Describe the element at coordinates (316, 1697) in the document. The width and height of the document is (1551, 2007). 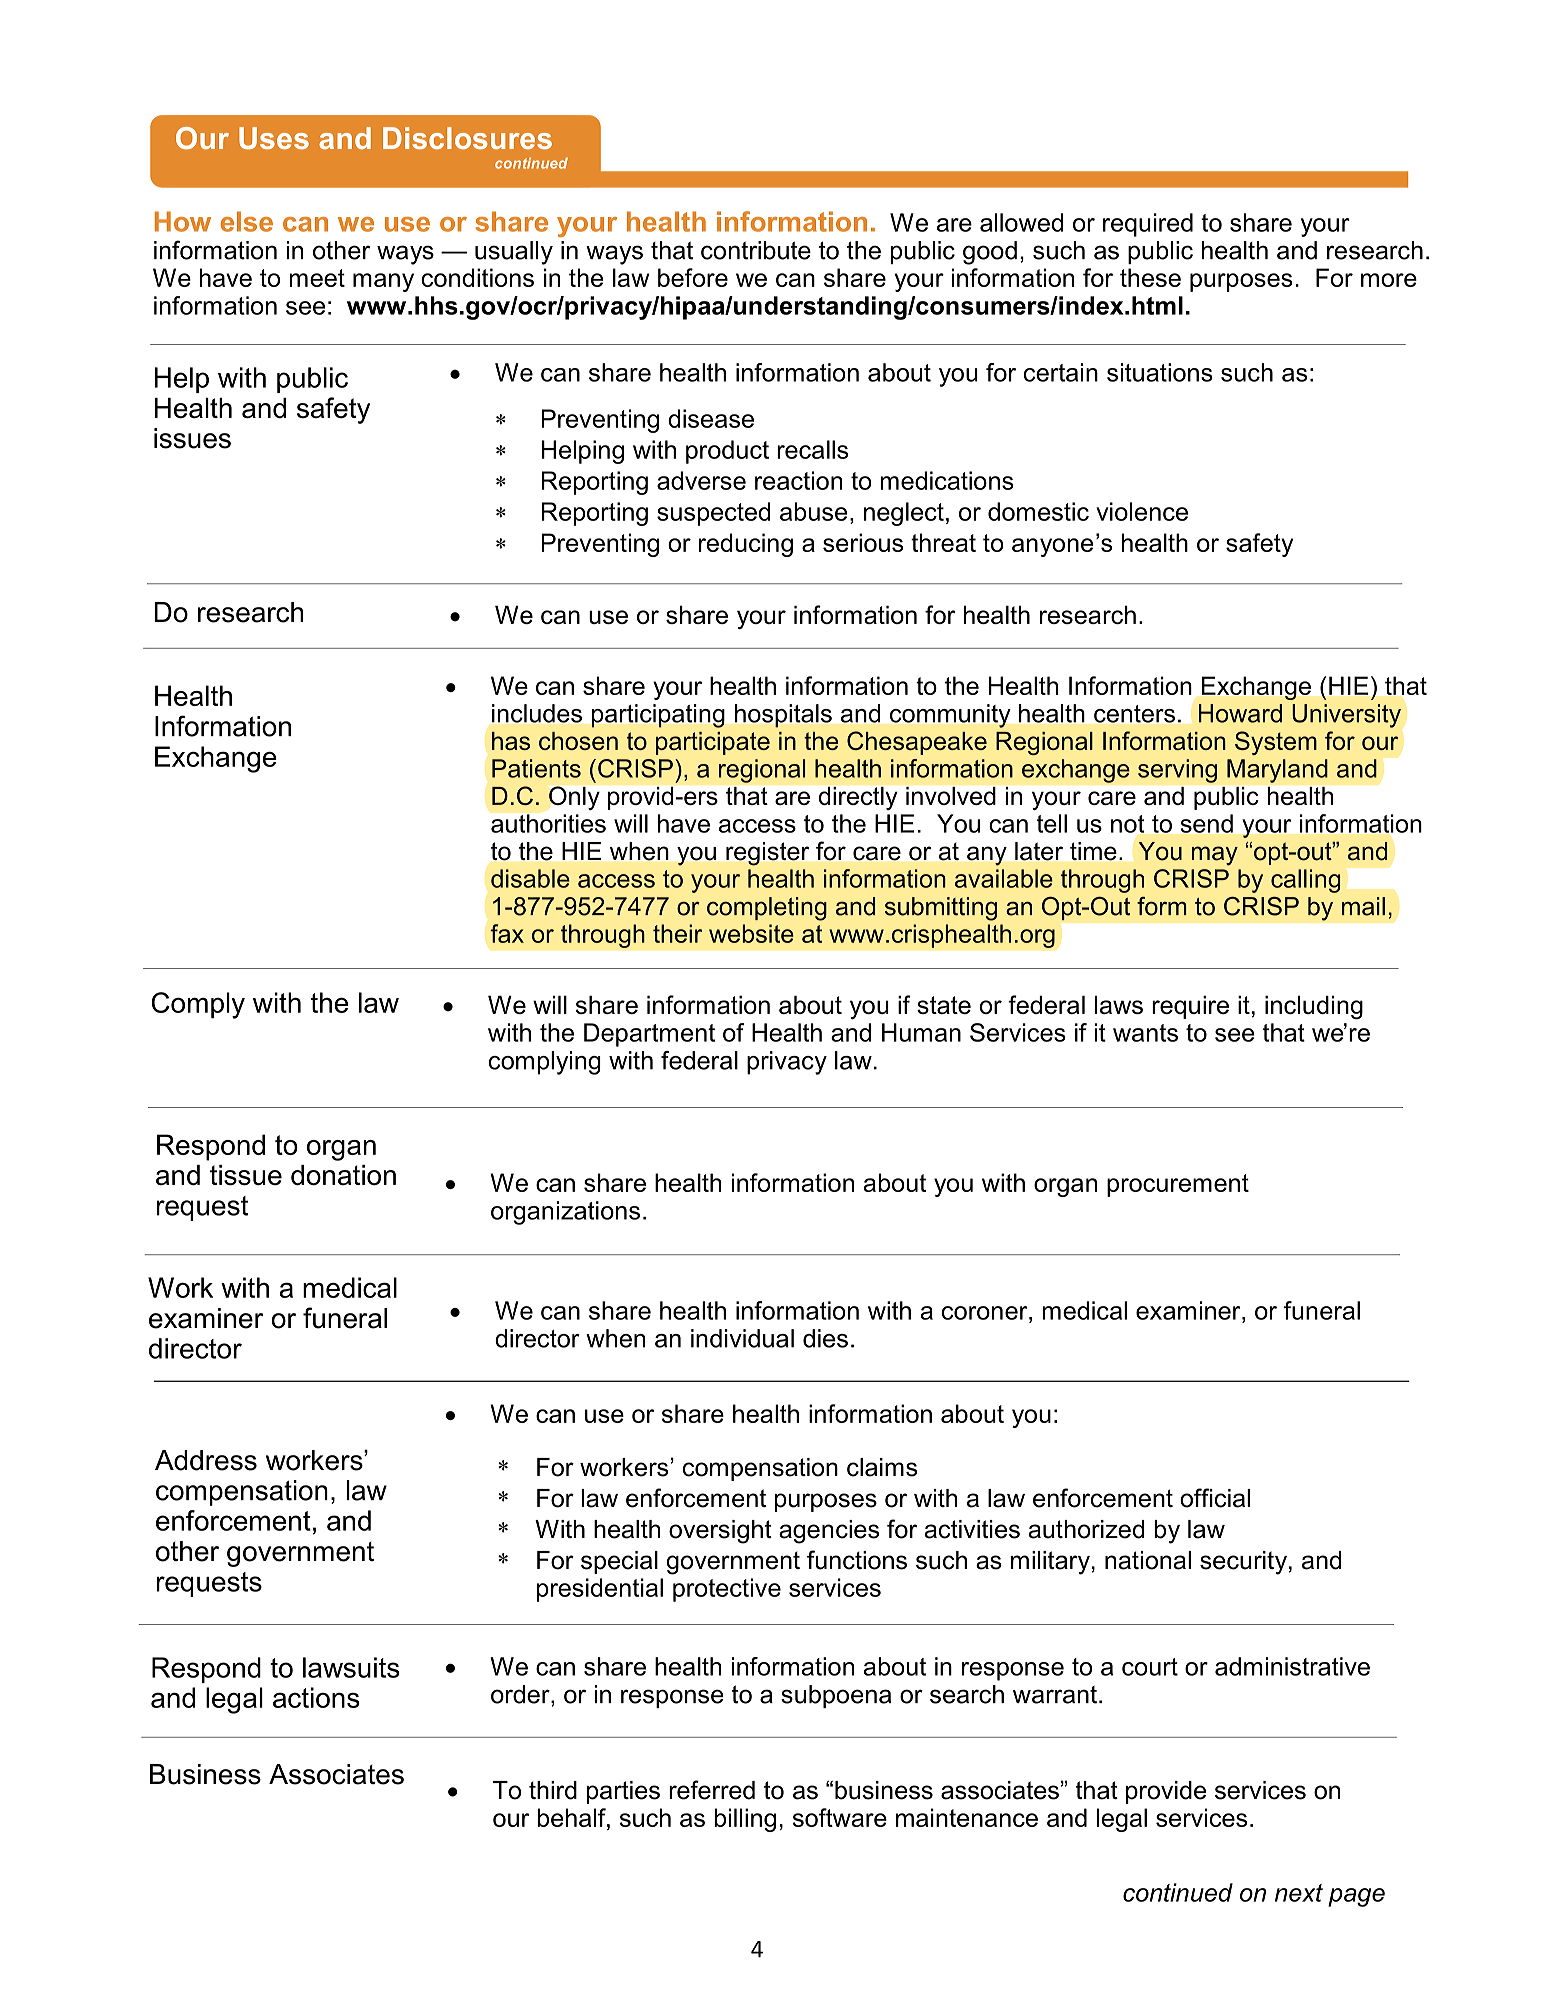
I see `actions` at that location.
